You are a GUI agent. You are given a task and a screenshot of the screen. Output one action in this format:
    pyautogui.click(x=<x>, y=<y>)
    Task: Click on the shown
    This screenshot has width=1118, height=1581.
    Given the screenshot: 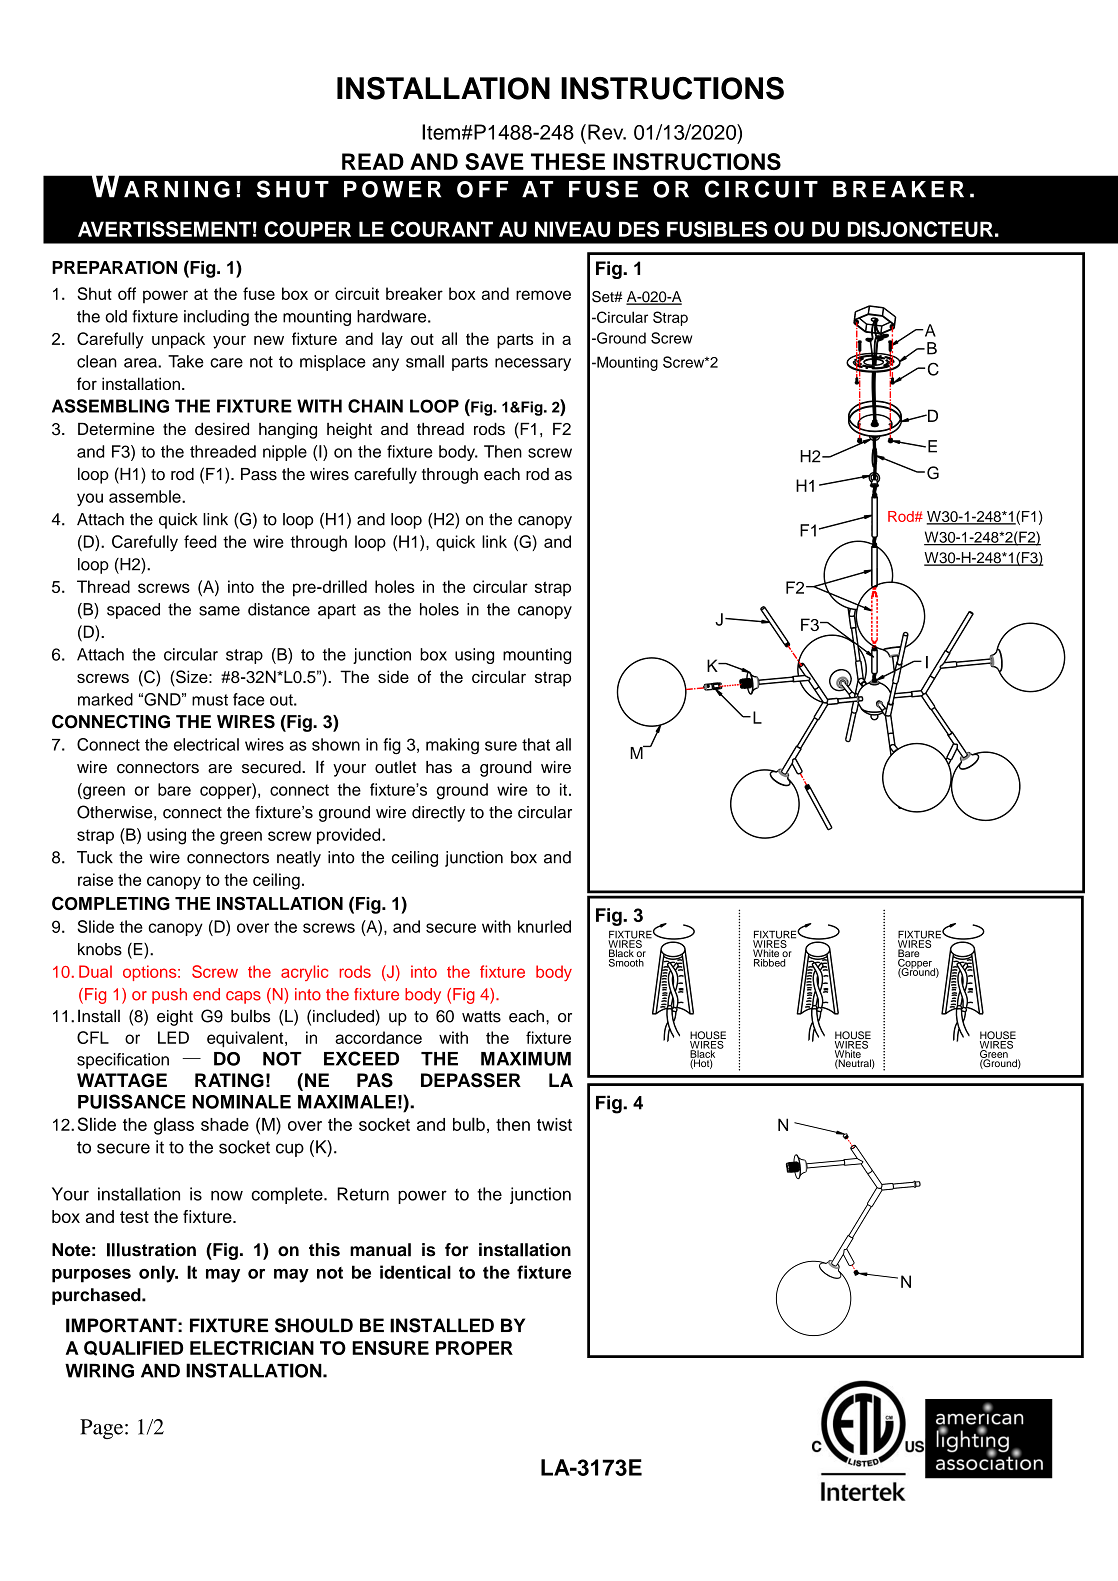 What is the action you would take?
    pyautogui.click(x=336, y=744)
